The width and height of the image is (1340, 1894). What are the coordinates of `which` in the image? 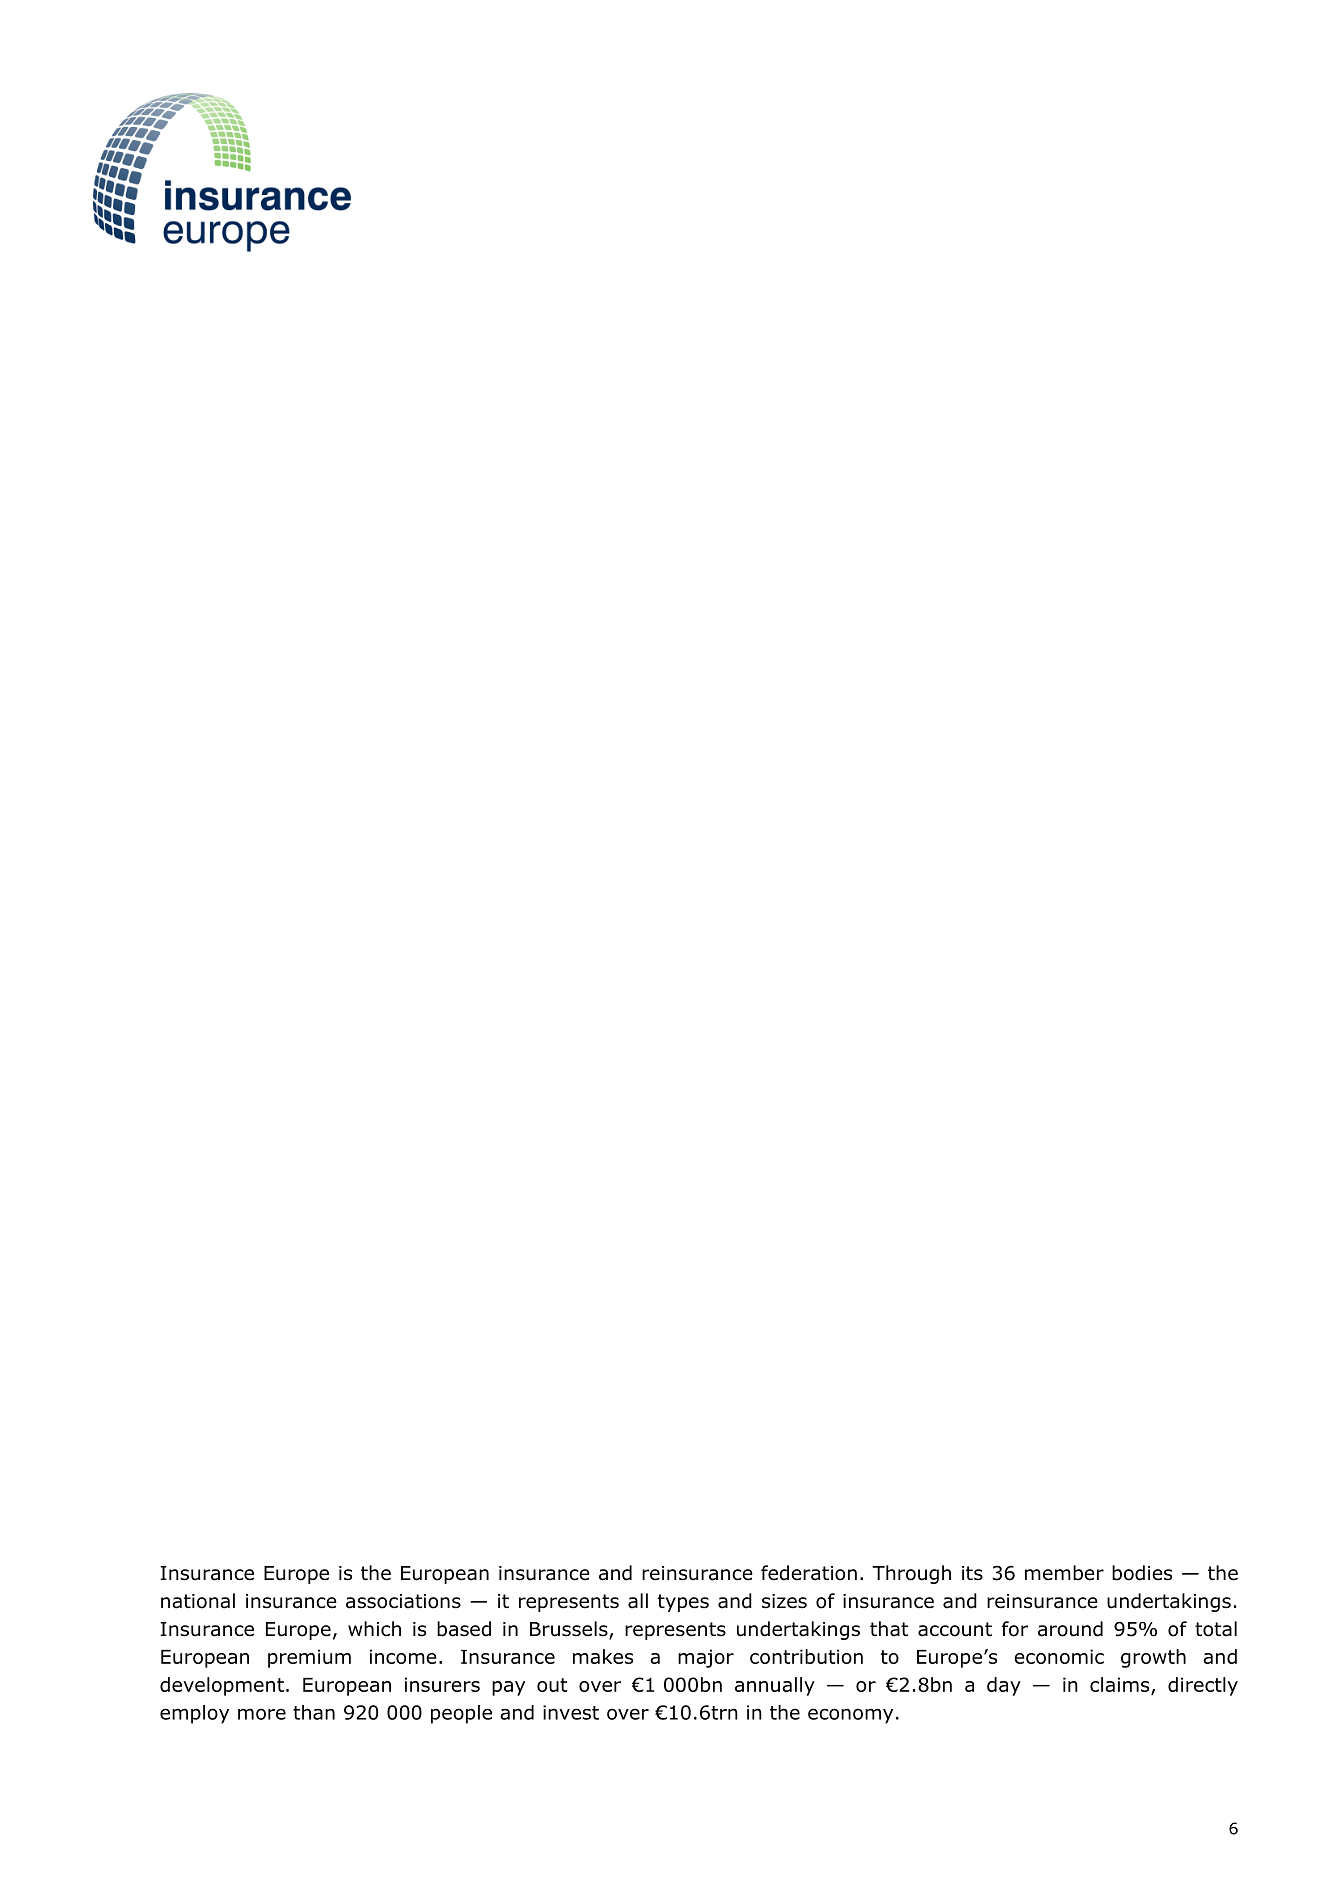 It's located at (374, 1629).
